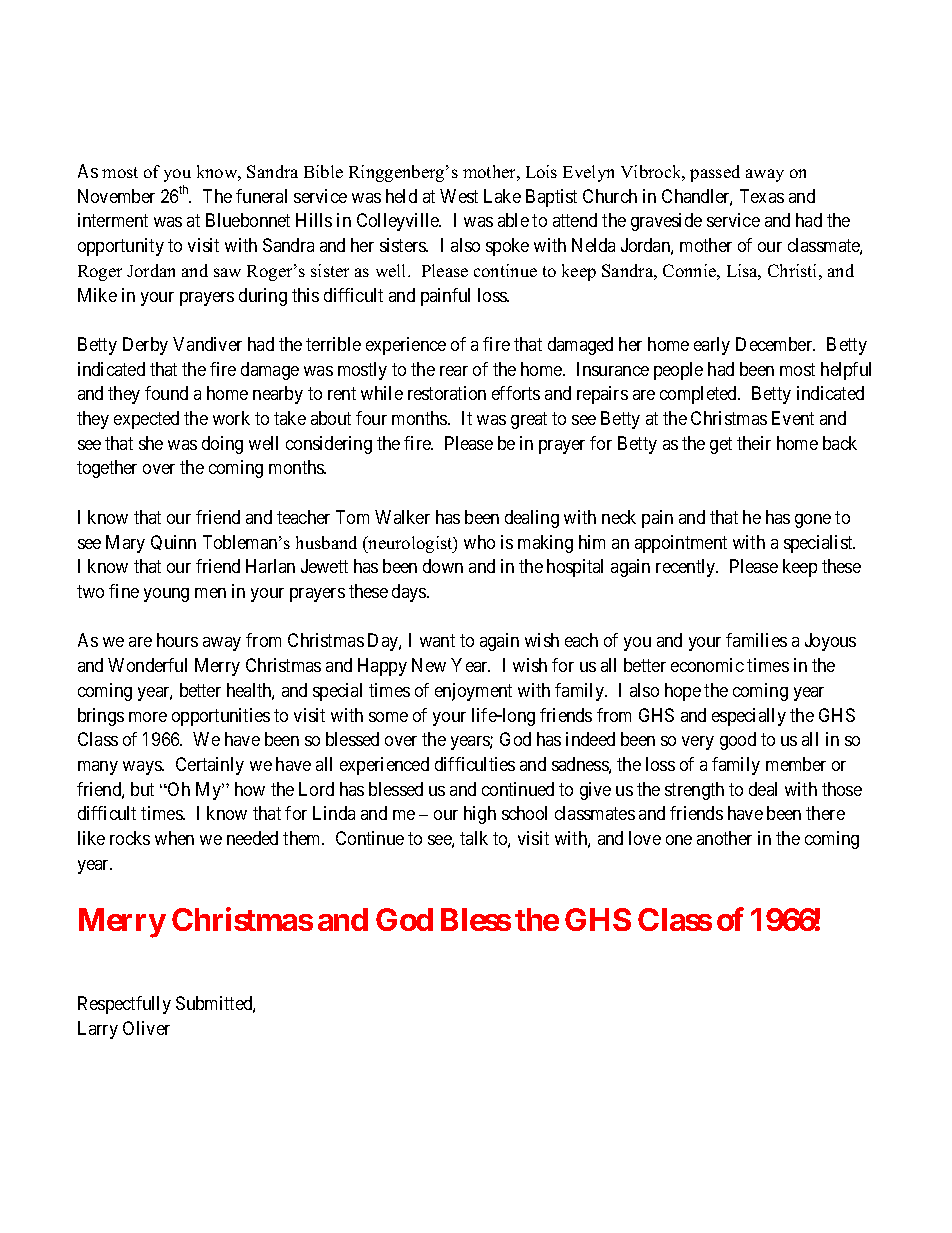  Describe the element at coordinates (410, 593) in the document. I see `days` at that location.
